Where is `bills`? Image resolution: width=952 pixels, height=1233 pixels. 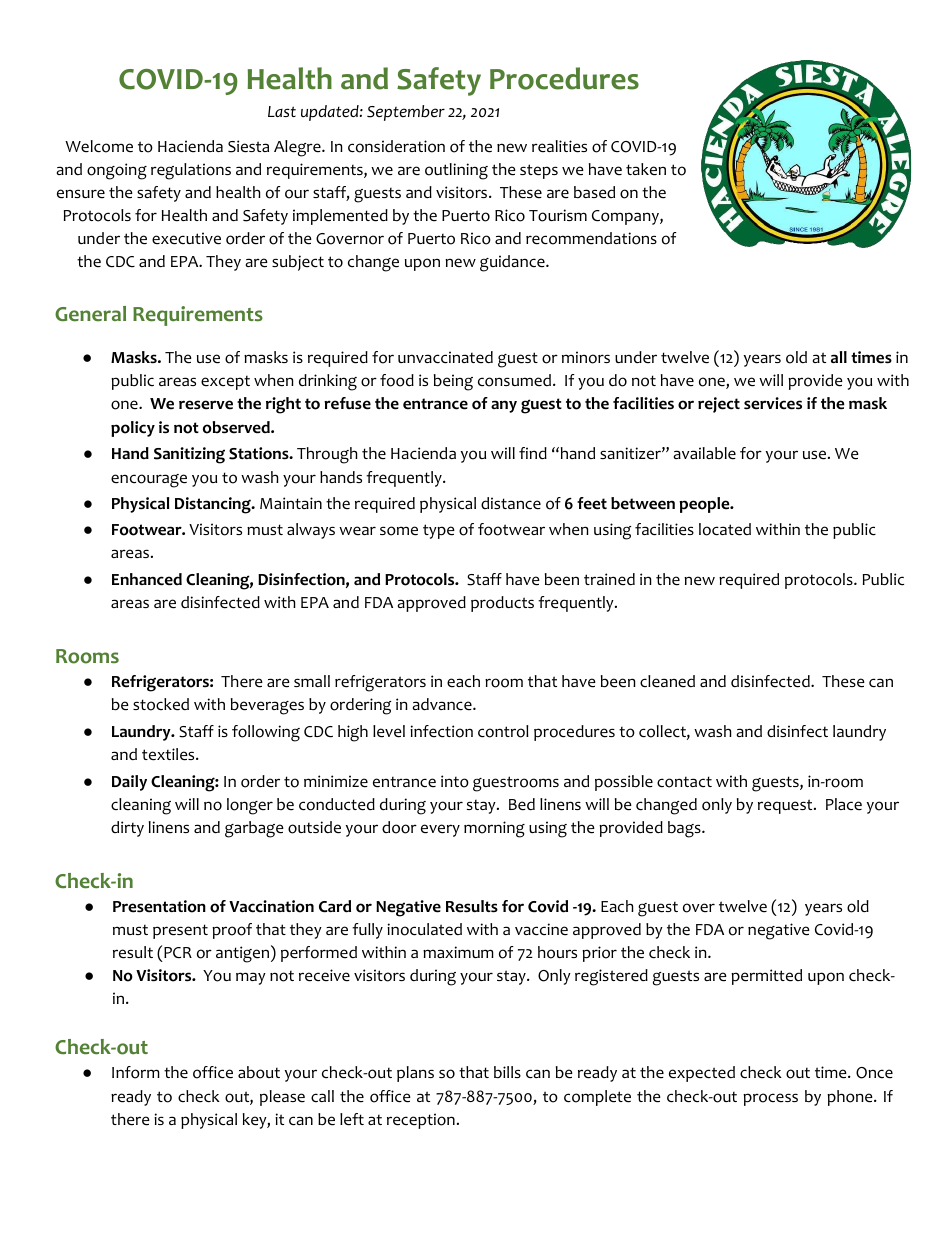
bills is located at coordinates (507, 1072).
